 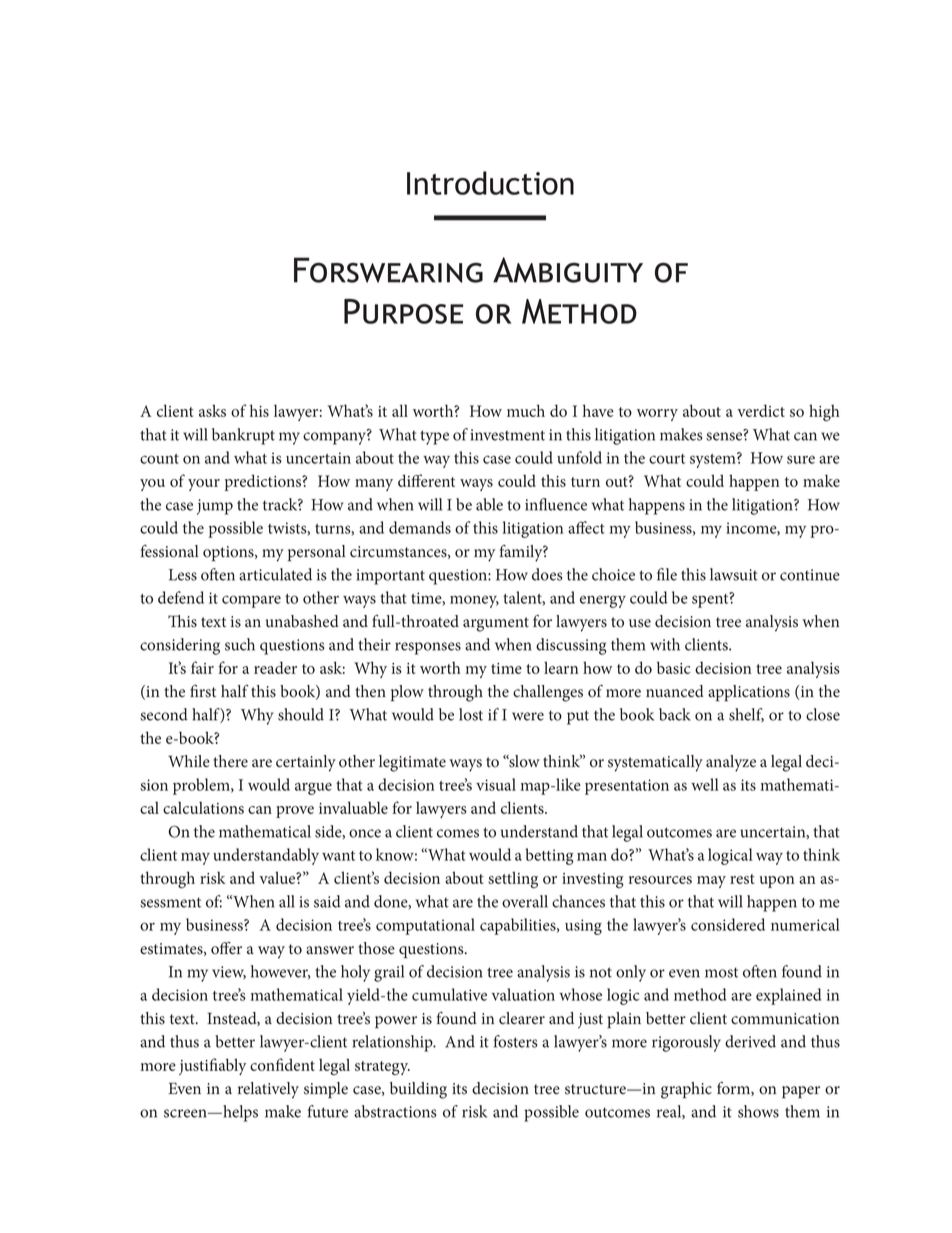 What do you see at coordinates (490, 183) in the document?
I see `Introduction` at bounding box center [490, 183].
